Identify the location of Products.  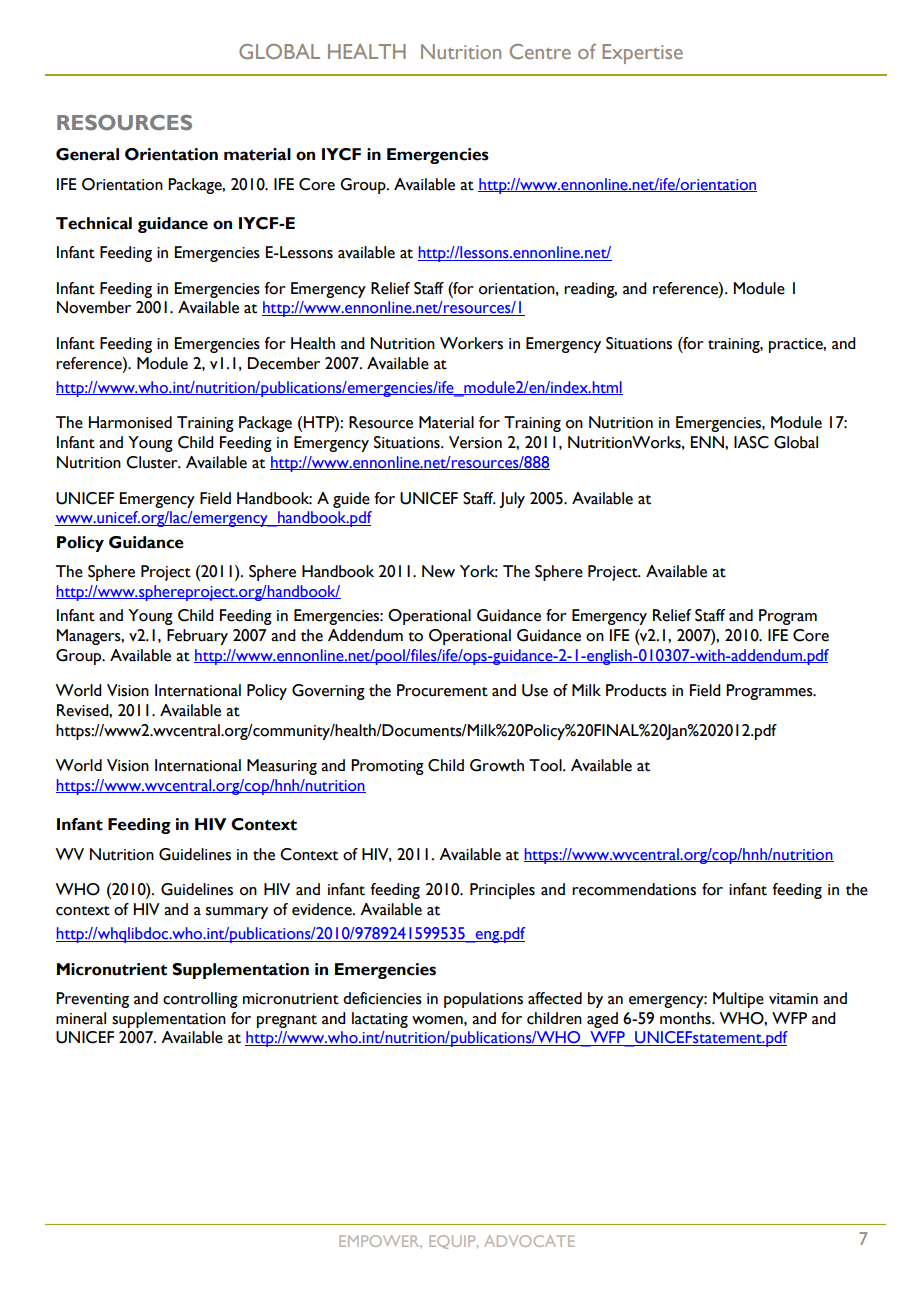
(636, 690).
